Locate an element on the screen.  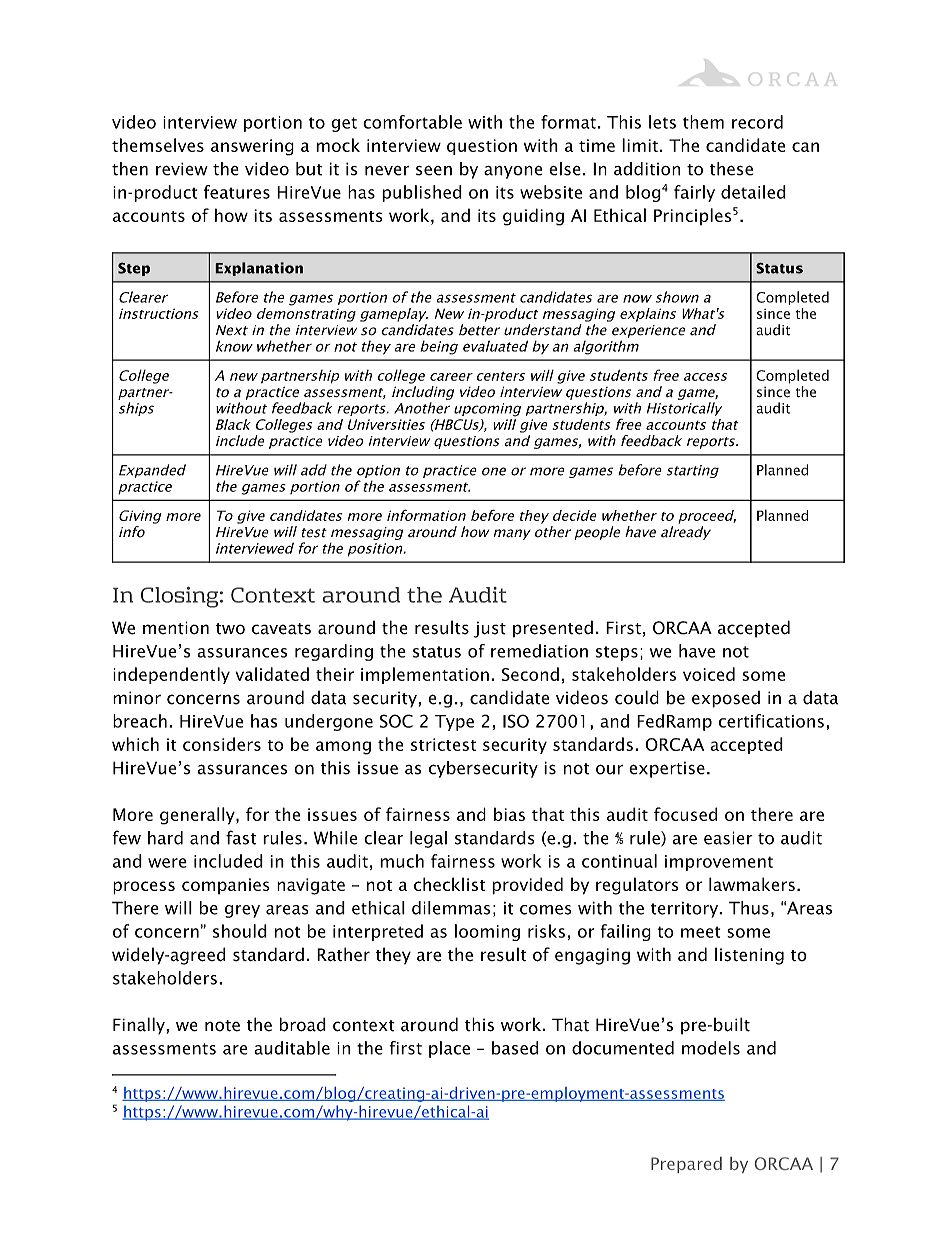
presented is located at coordinates (553, 628).
